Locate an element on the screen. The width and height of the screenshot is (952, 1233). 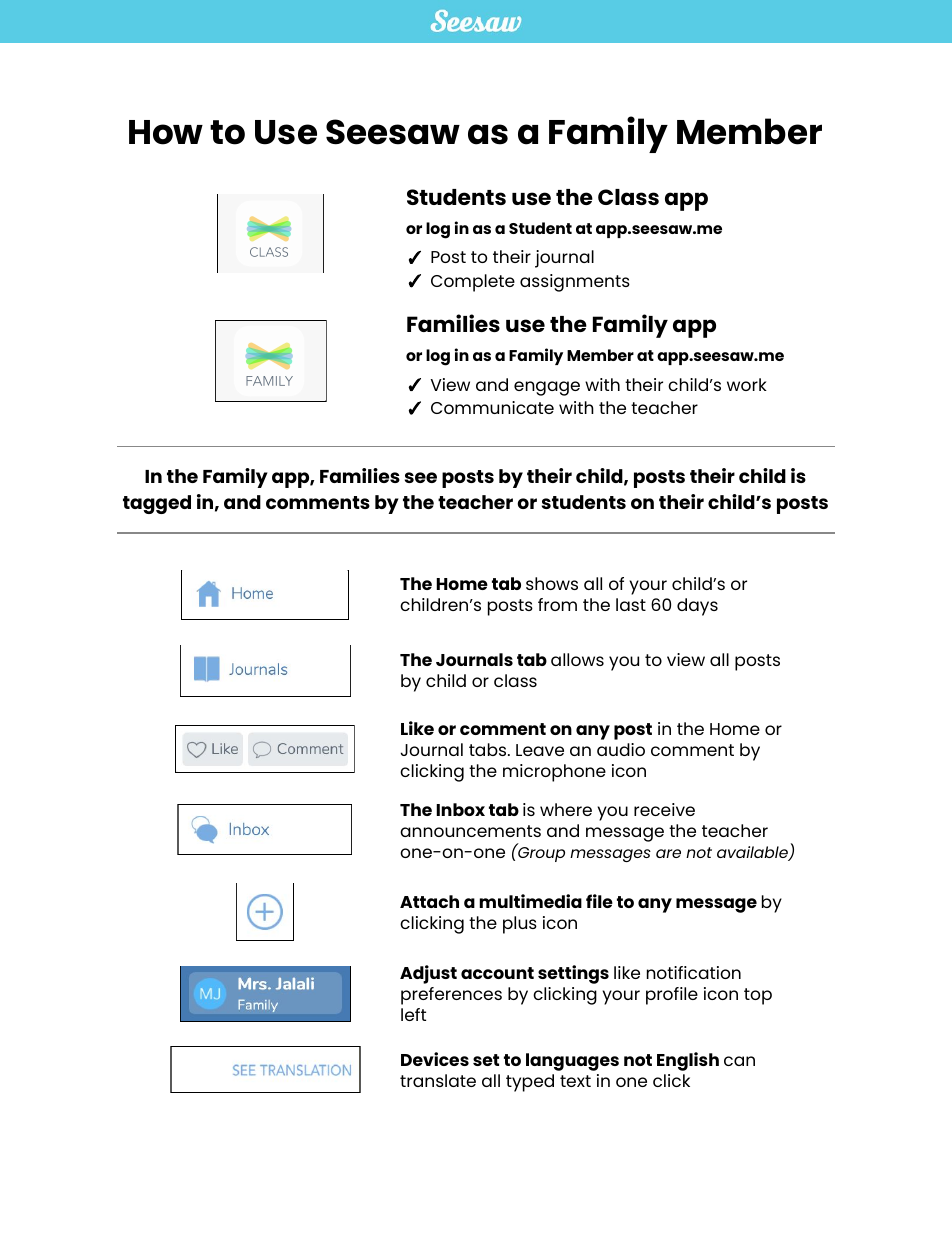
are is located at coordinates (668, 853).
